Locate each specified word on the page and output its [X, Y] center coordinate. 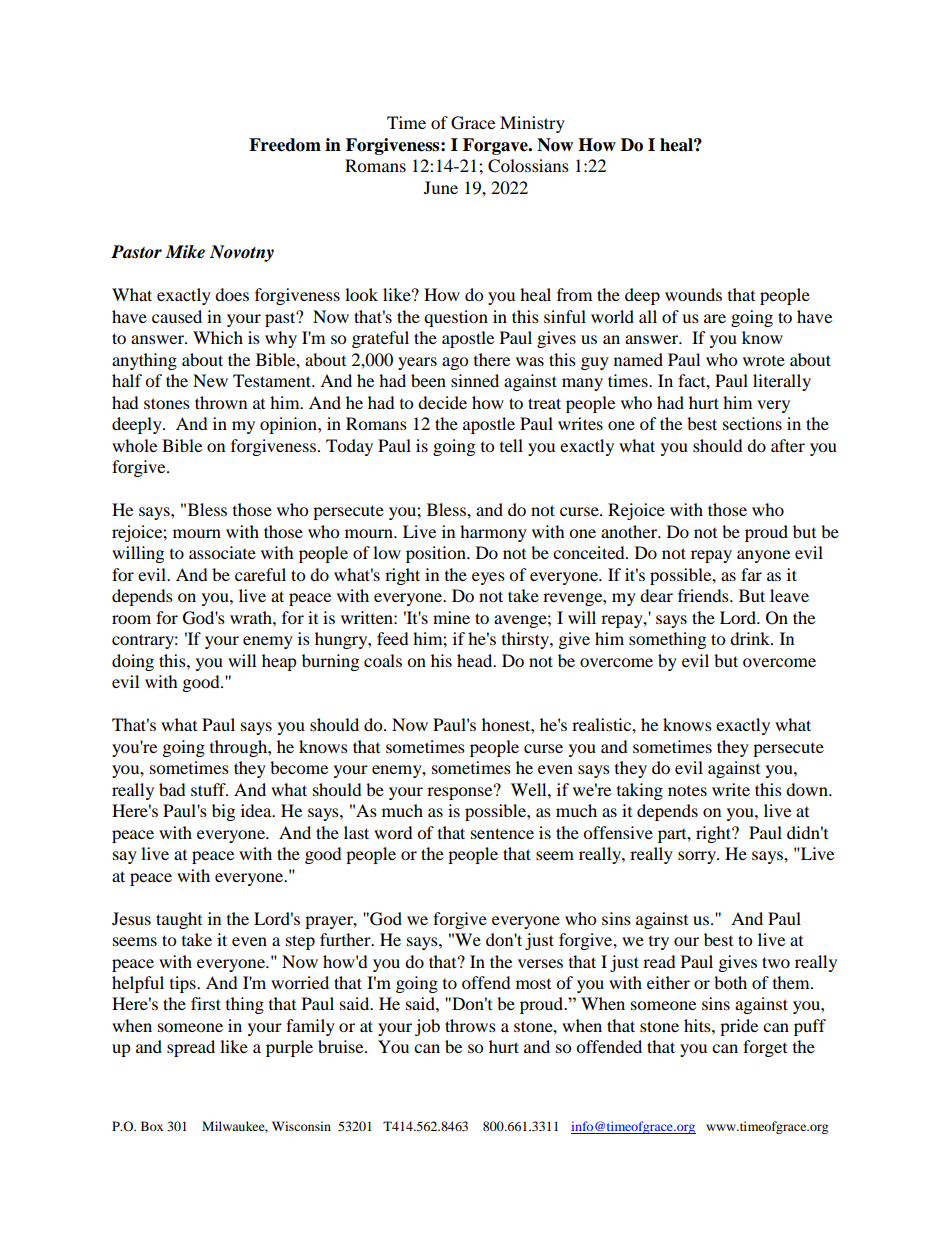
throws [470, 1025]
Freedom [285, 145]
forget [765, 1048]
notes [687, 791]
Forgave [496, 146]
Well [530, 789]
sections [752, 423]
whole [134, 445]
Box [152, 1126]
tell [511, 445]
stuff [209, 789]
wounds [693, 294]
